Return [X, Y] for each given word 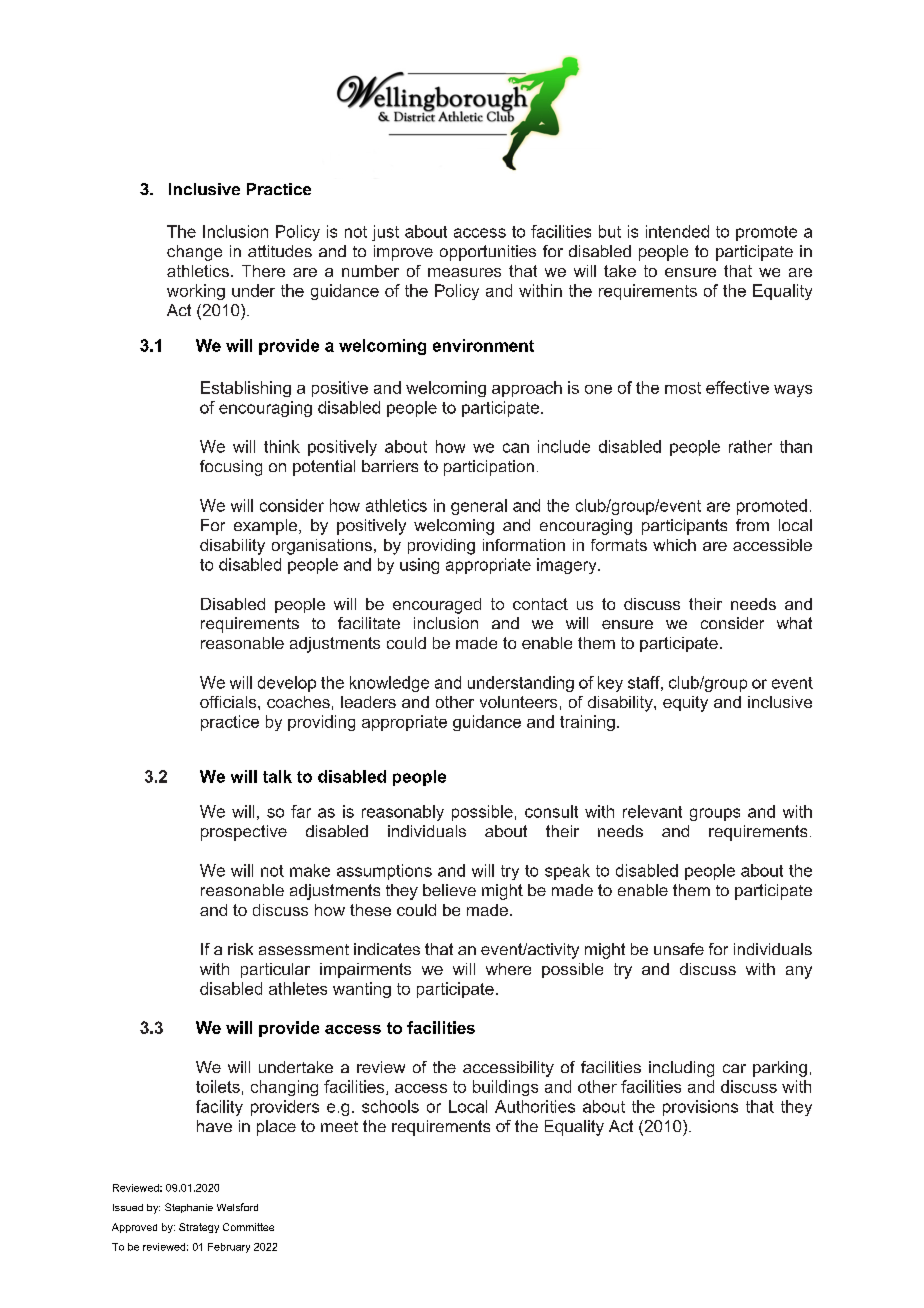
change [194, 253]
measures [464, 272]
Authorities [535, 1106]
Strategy [199, 1228]
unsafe [679, 949]
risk [240, 949]
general [479, 507]
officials [229, 702]
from [752, 525]
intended [677, 231]
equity [685, 704]
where [508, 969]
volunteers [518, 702]
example [267, 527]
